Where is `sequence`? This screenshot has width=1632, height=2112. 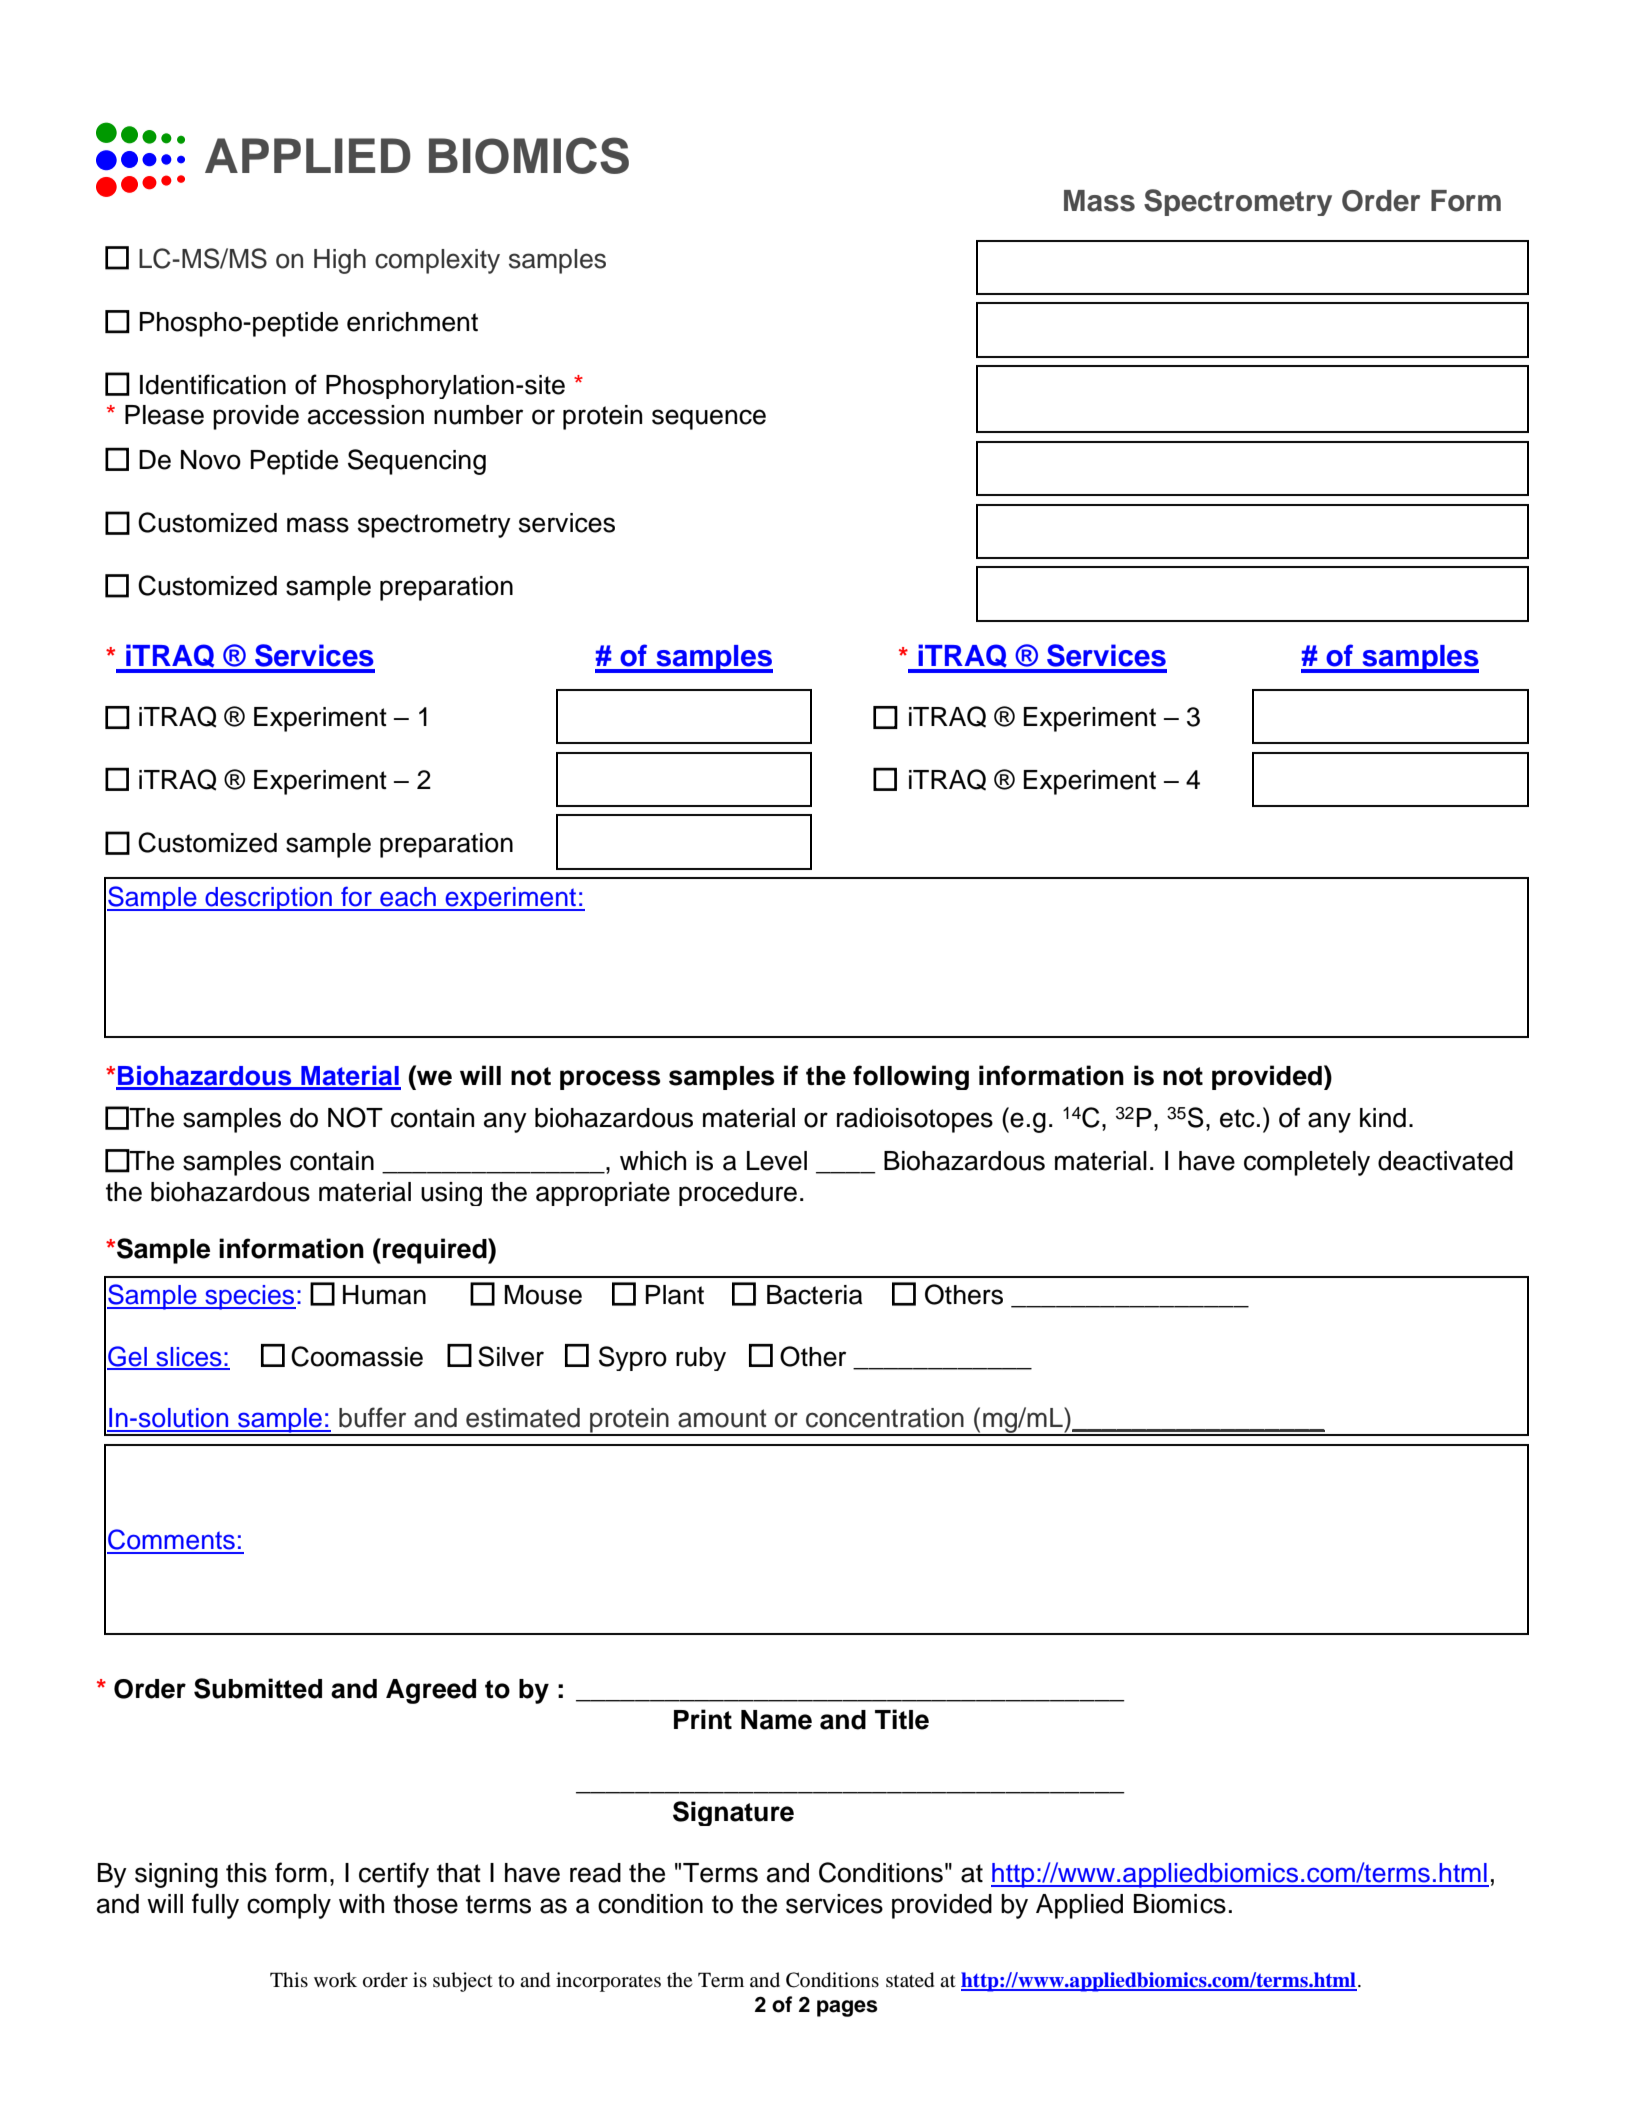
sequence is located at coordinates (709, 419).
